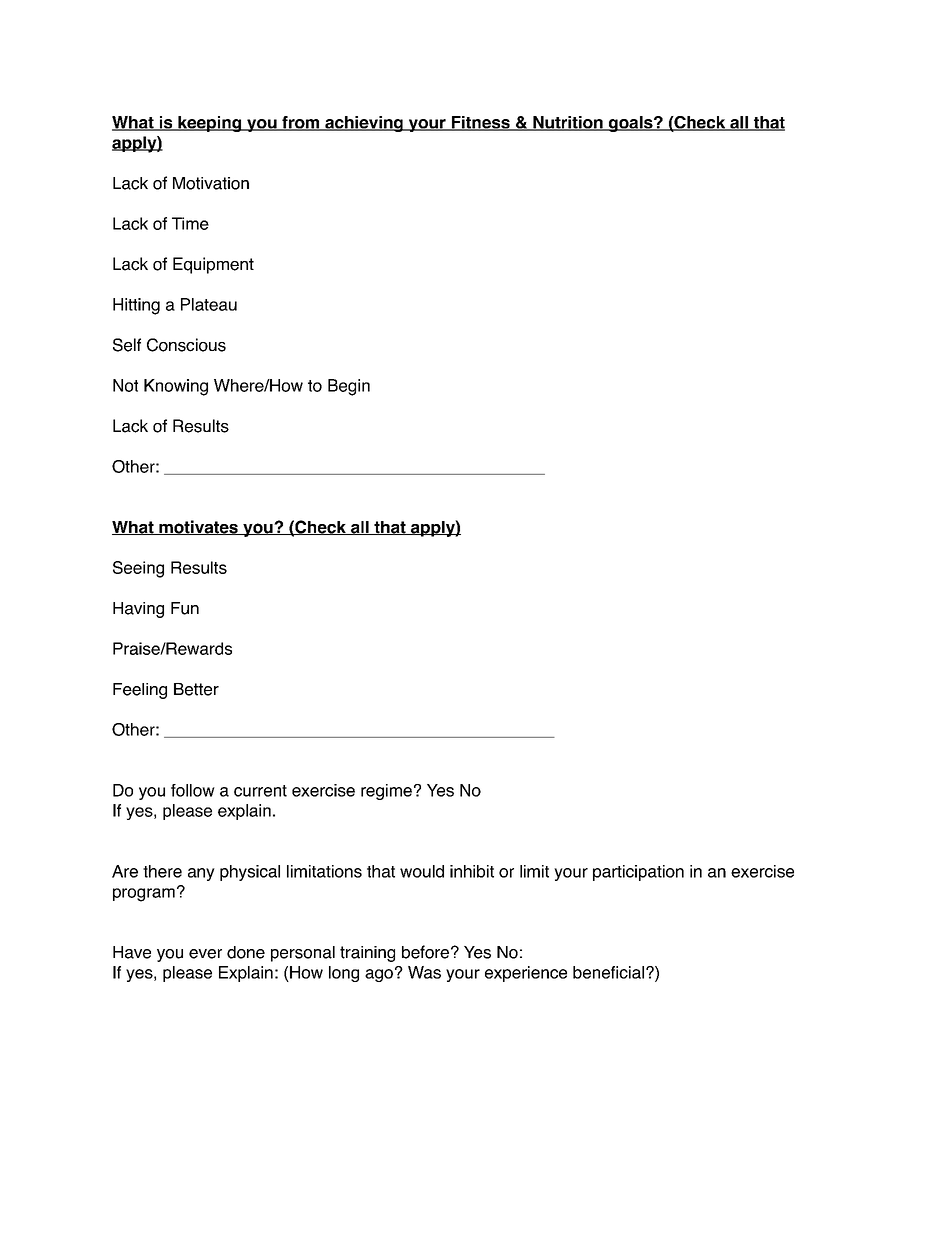  I want to click on Fun, so click(185, 608).
